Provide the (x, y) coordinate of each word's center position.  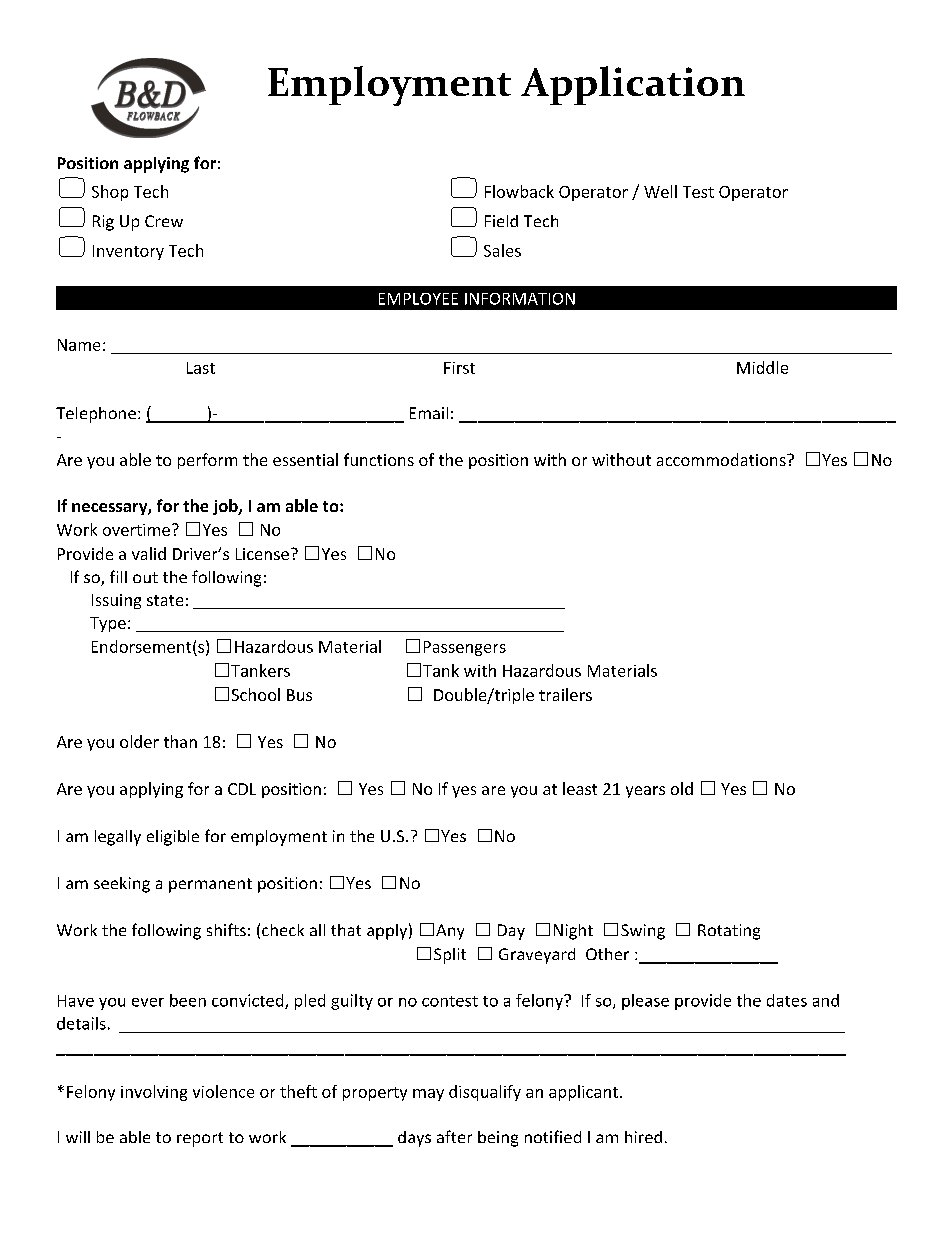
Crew (164, 221)
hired (643, 1137)
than (180, 741)
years (645, 792)
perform (207, 461)
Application (633, 85)
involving (154, 1093)
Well (660, 191)
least (580, 788)
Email (429, 413)
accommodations (722, 459)
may (428, 1095)
